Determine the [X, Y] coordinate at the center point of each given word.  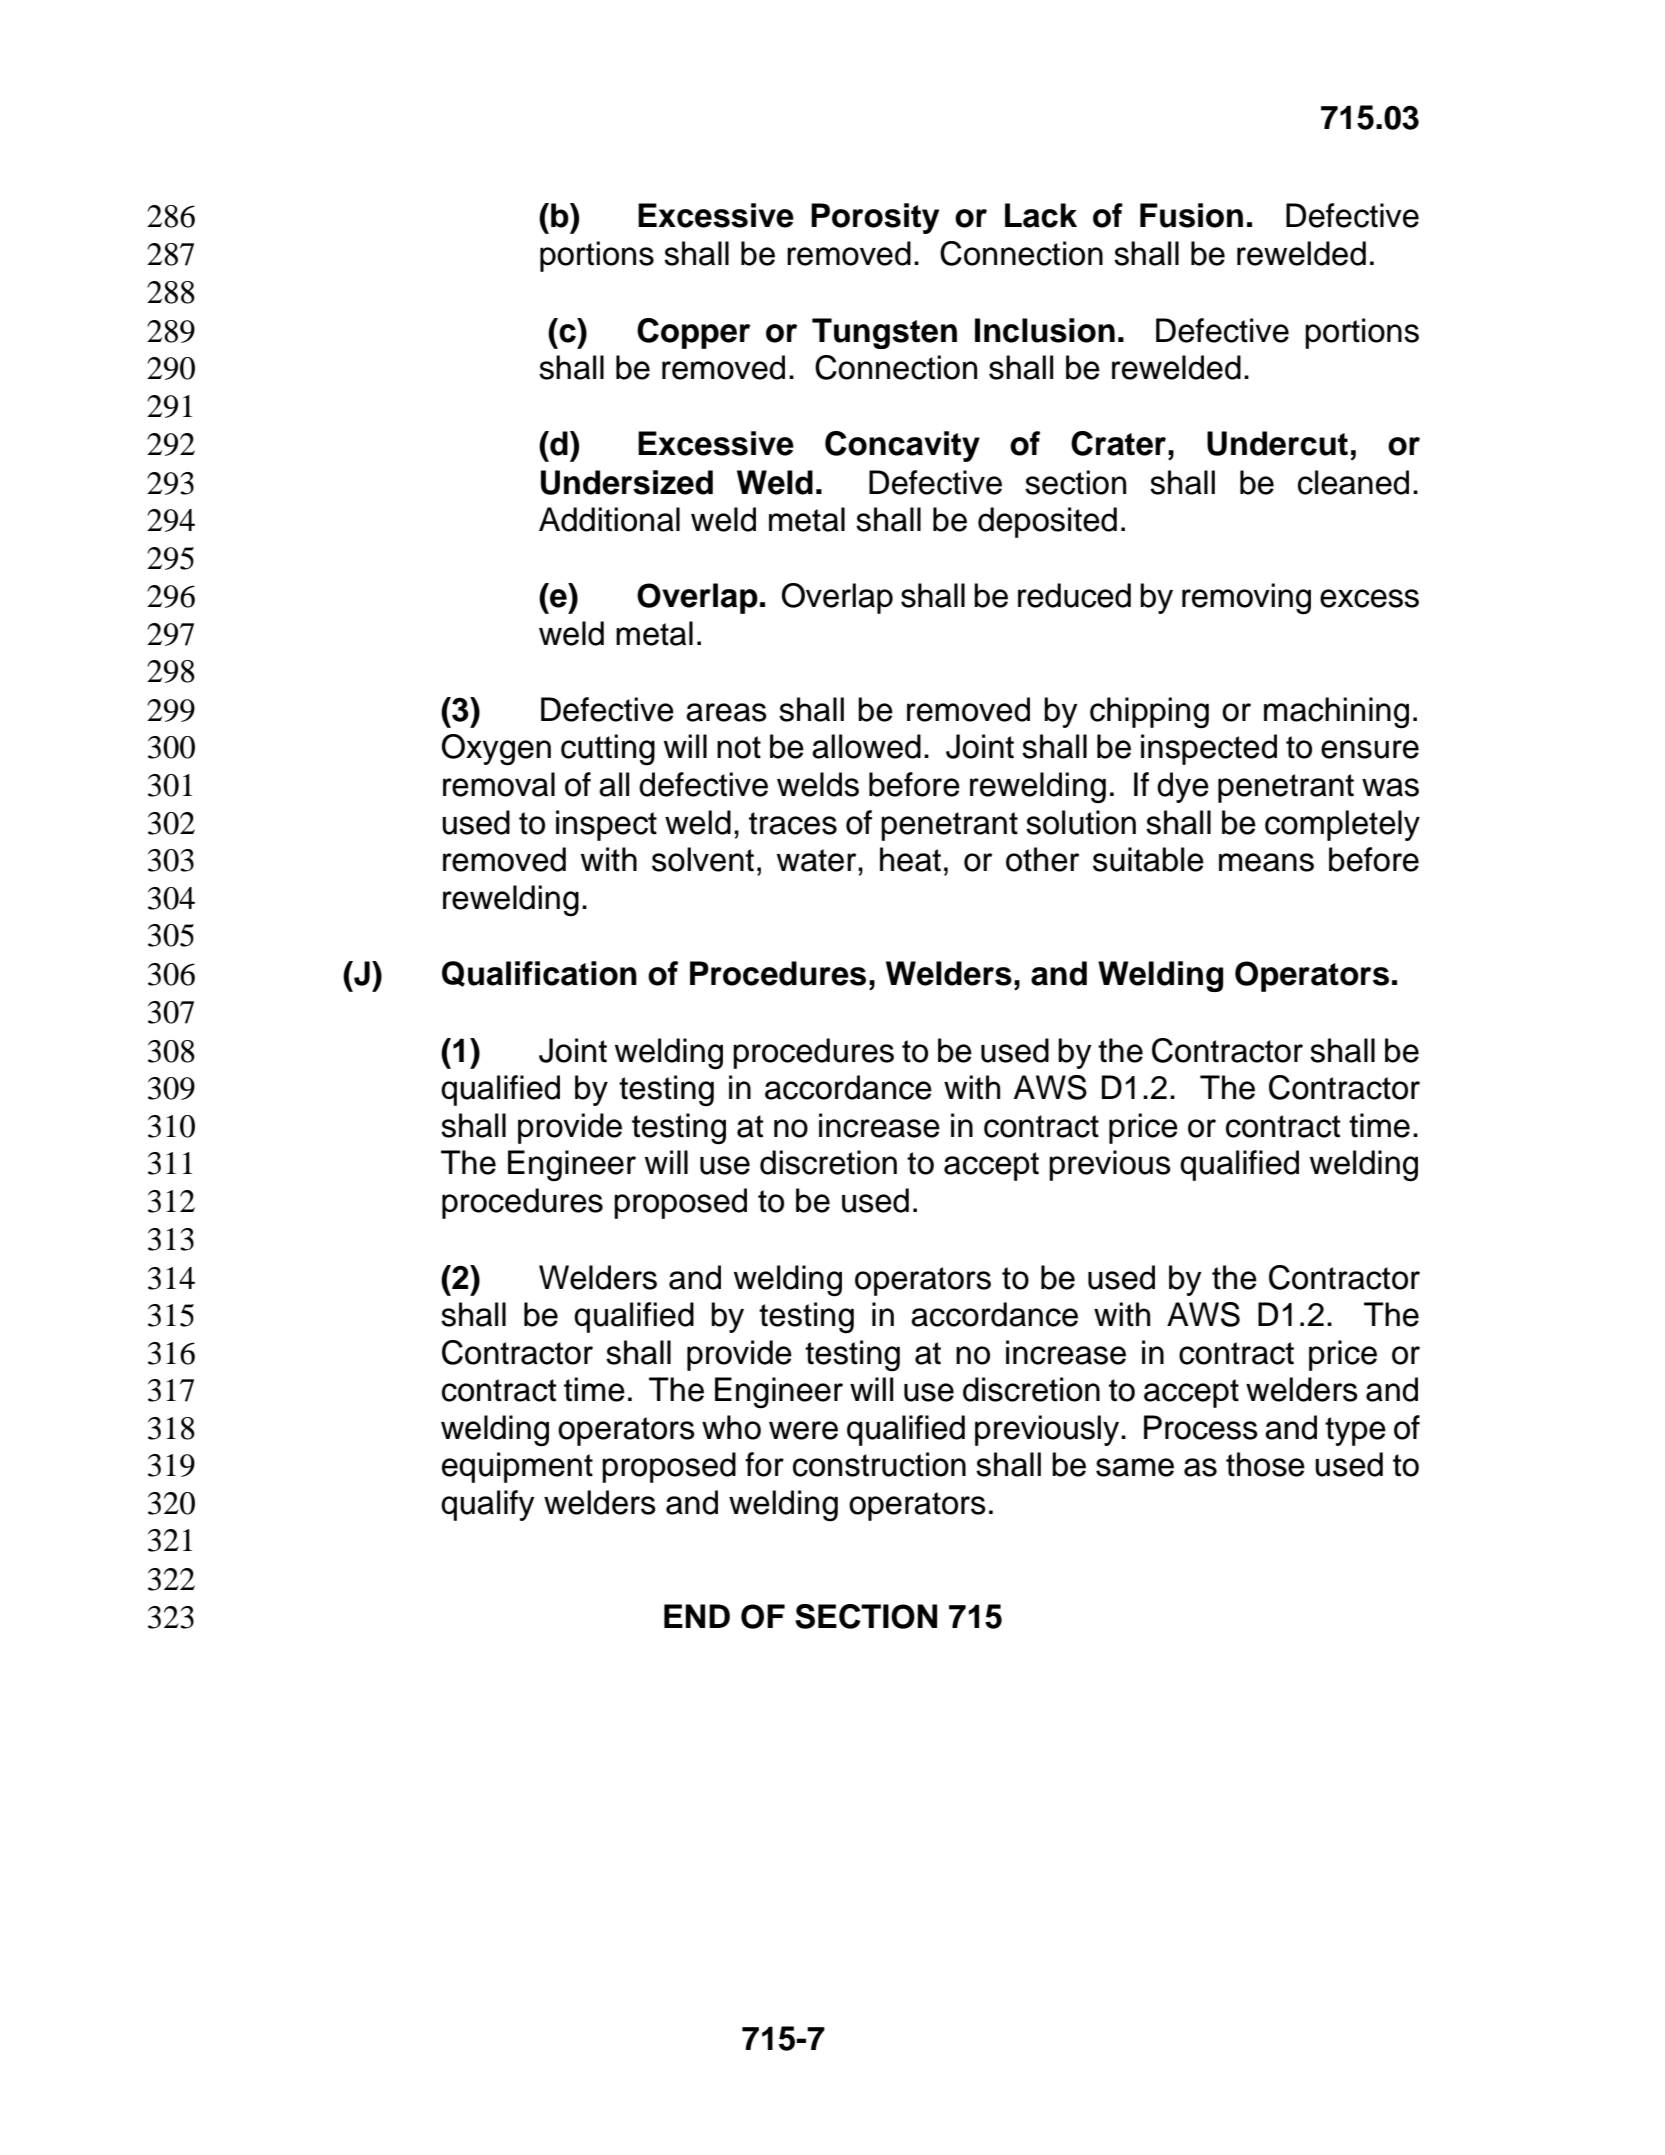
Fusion [1191, 215]
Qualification [539, 974]
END [697, 1616]
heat [910, 859]
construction [879, 1464]
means [1266, 862]
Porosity [875, 218]
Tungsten [884, 333]
